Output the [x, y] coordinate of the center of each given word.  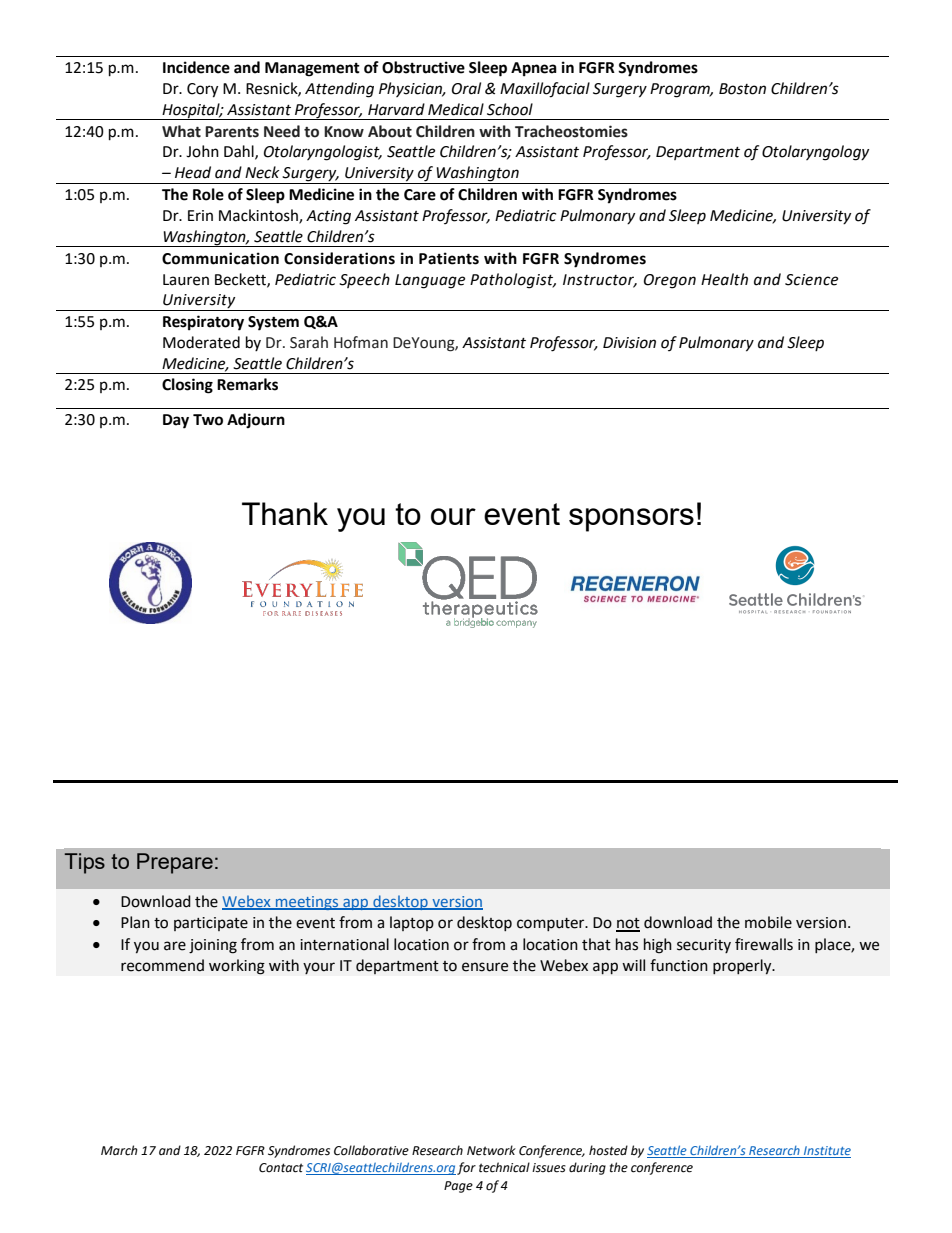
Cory [202, 90]
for [466, 1168]
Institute [826, 1152]
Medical [456, 109]
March [119, 1150]
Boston [742, 89]
